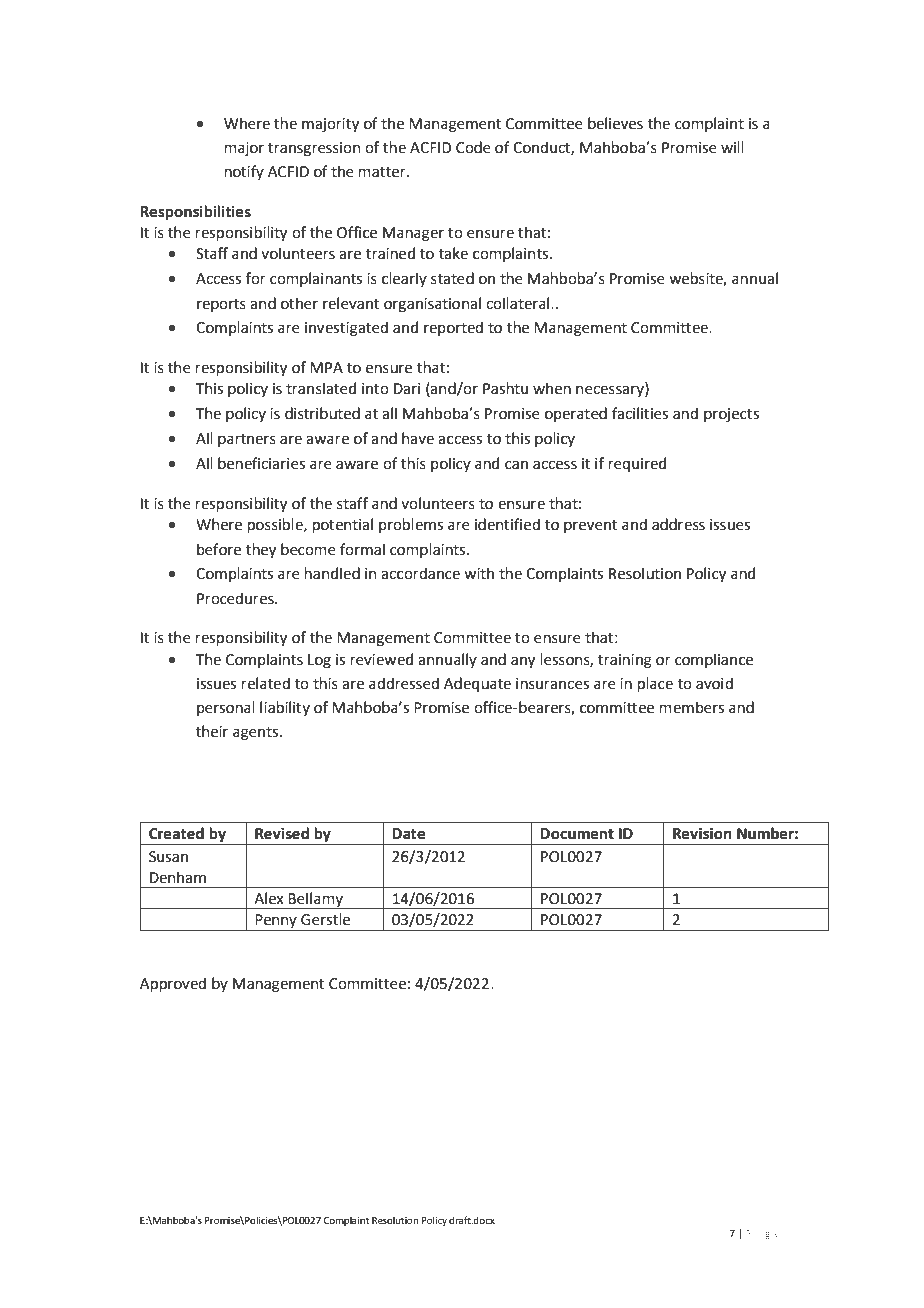 Image resolution: width=924 pixels, height=1308 pixels. I want to click on notify, so click(244, 172).
